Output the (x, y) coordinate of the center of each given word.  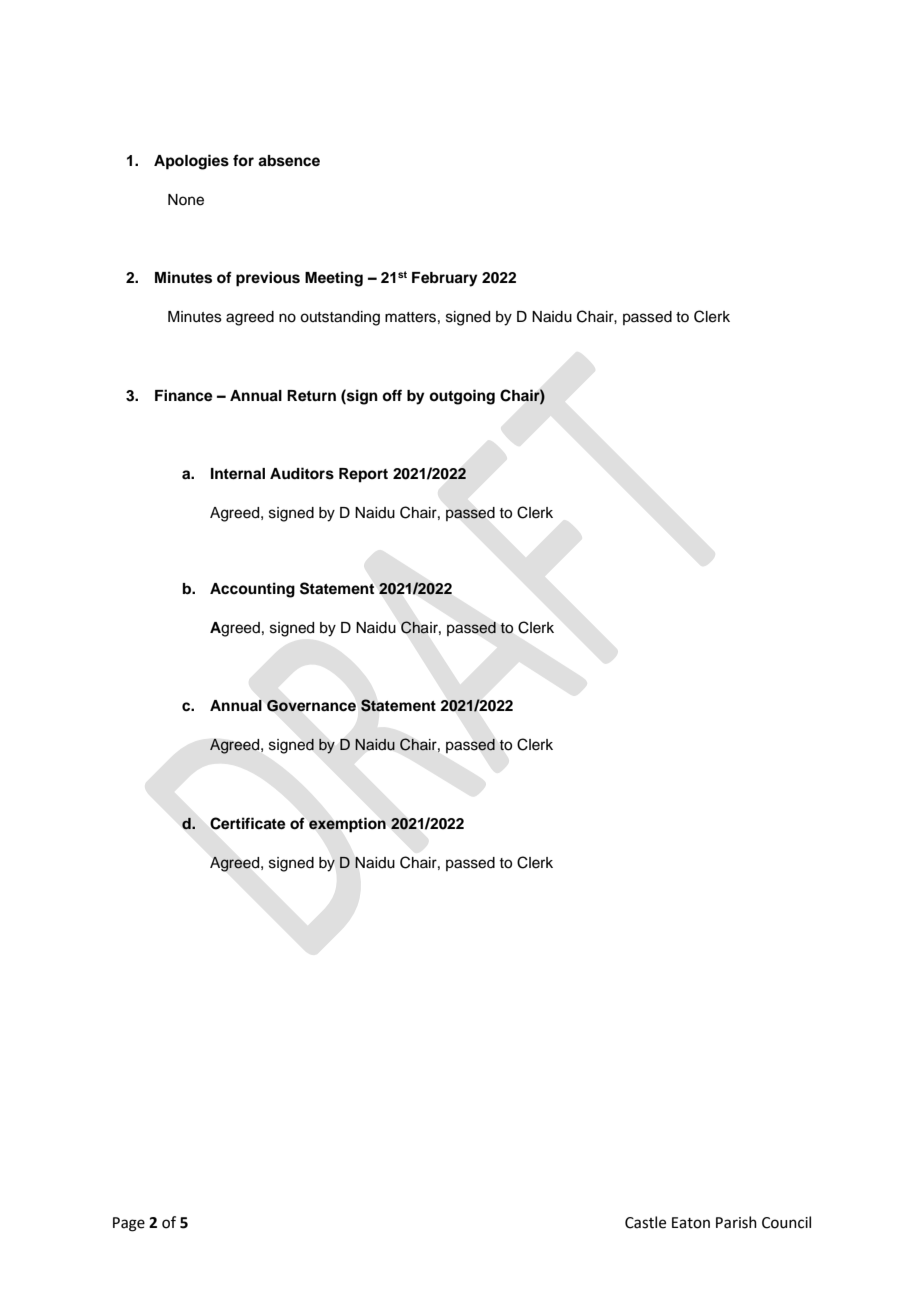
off (392, 395)
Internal (238, 474)
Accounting (252, 590)
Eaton (691, 1223)
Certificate (248, 823)
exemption (347, 825)
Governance (311, 706)
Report (363, 475)
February (445, 279)
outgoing (462, 397)
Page (129, 1224)
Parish (736, 1222)
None (186, 200)
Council (786, 1222)
